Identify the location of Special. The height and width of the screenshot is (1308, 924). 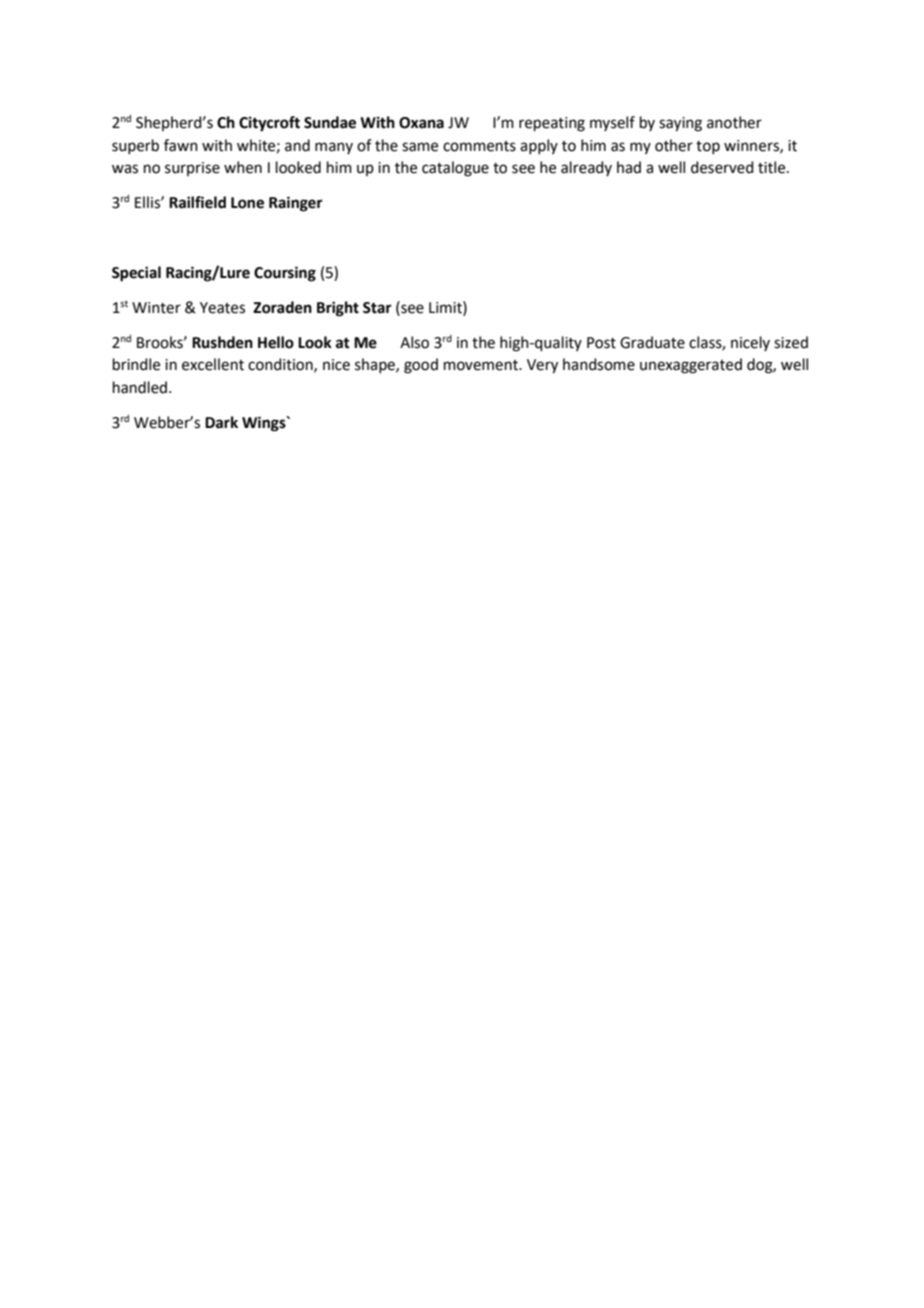
(136, 274).
